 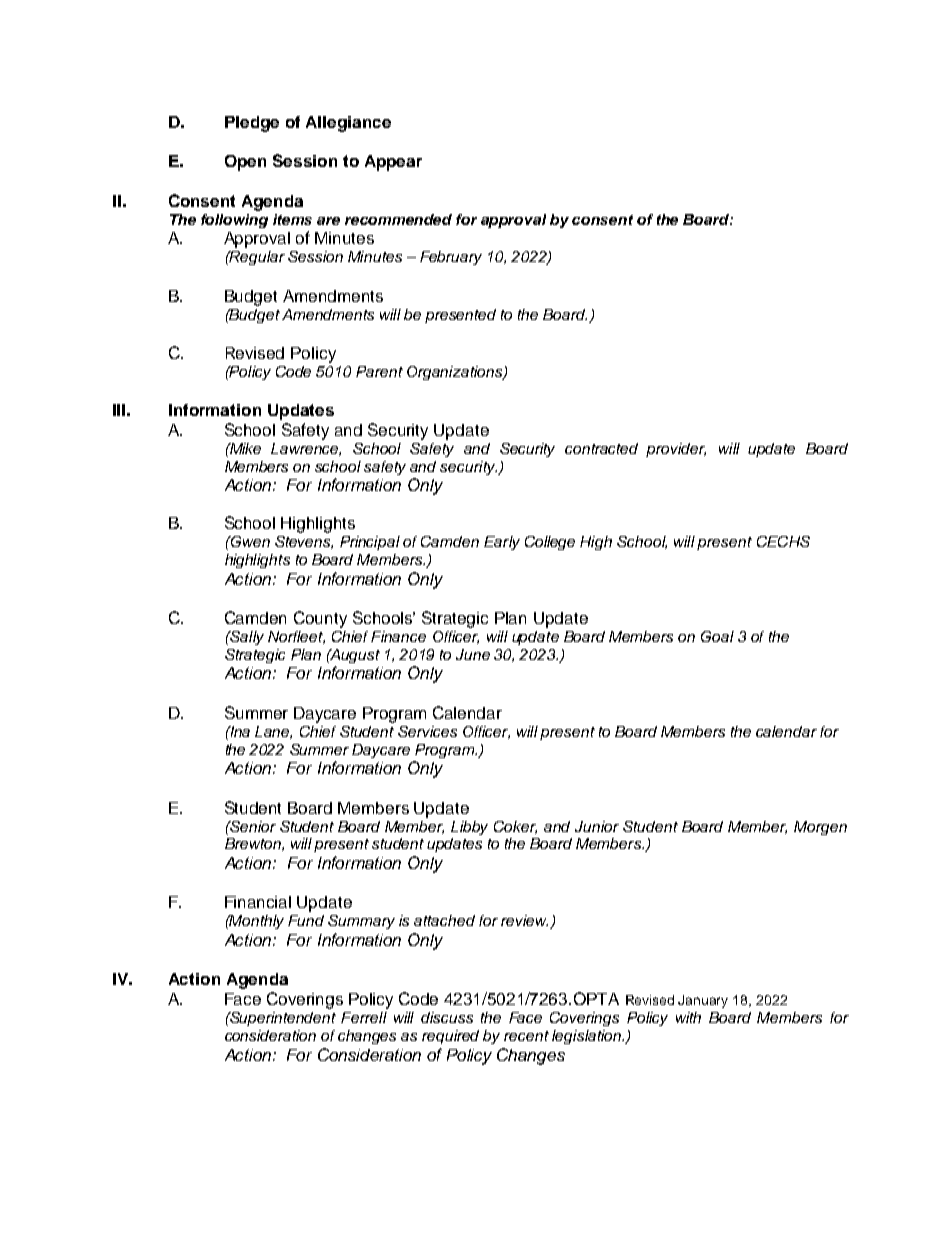 What do you see at coordinates (451, 258) in the screenshot?
I see `February` at bounding box center [451, 258].
